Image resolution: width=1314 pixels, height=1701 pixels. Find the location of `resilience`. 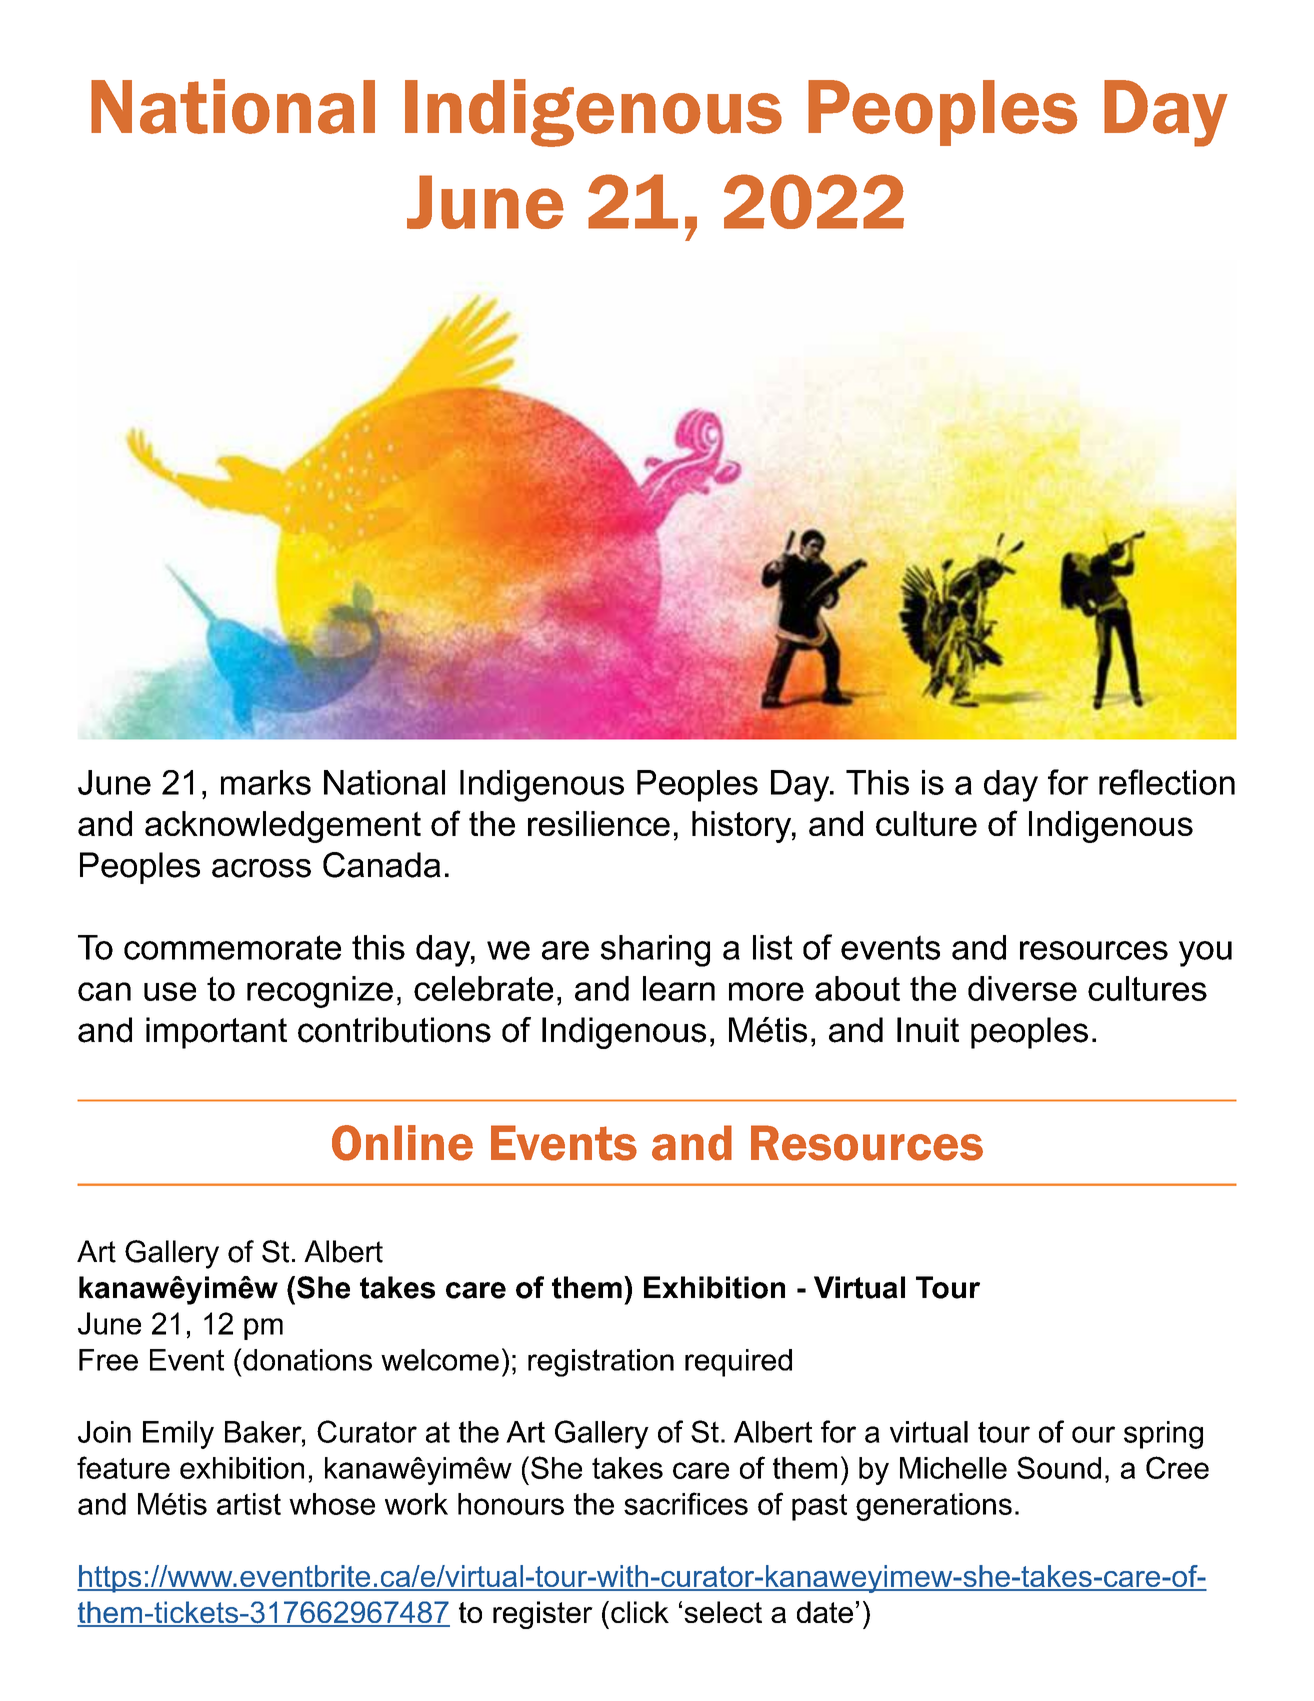

resilience is located at coordinates (599, 823).
